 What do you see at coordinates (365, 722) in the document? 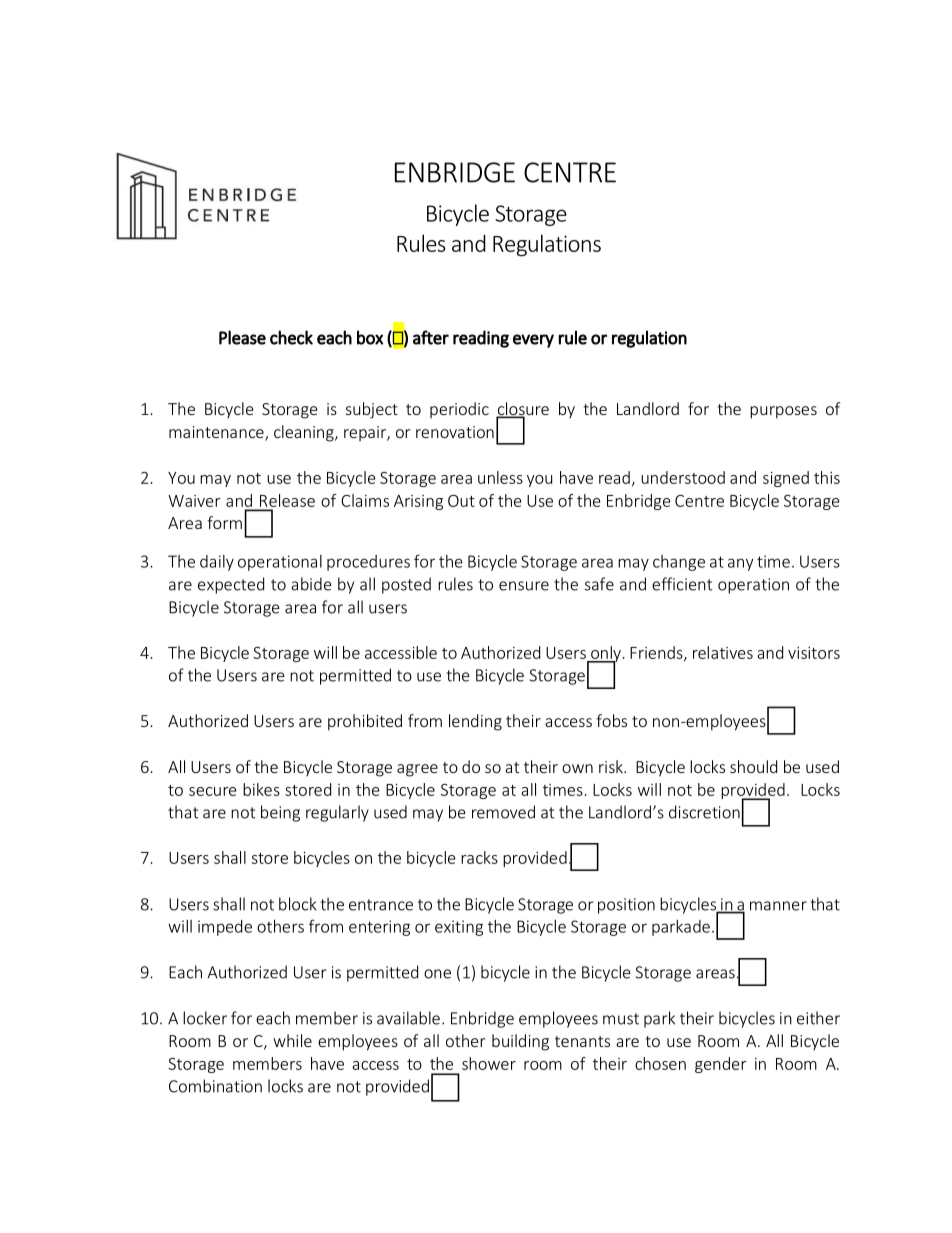
I see `prohibited` at bounding box center [365, 722].
